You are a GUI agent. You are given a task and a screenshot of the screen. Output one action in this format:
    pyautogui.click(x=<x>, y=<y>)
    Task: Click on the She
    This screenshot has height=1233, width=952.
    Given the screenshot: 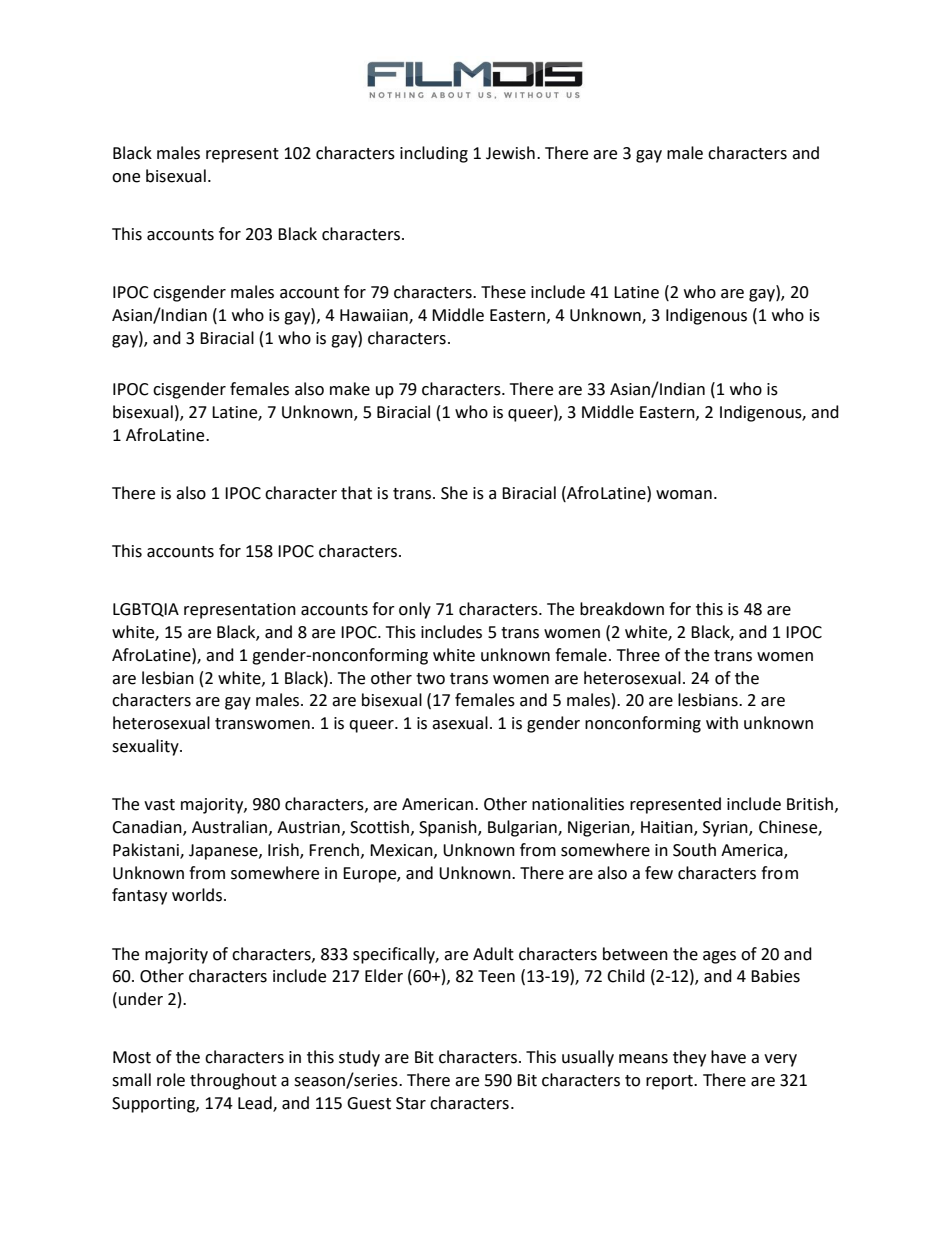 What is the action you would take?
    pyautogui.click(x=454, y=493)
